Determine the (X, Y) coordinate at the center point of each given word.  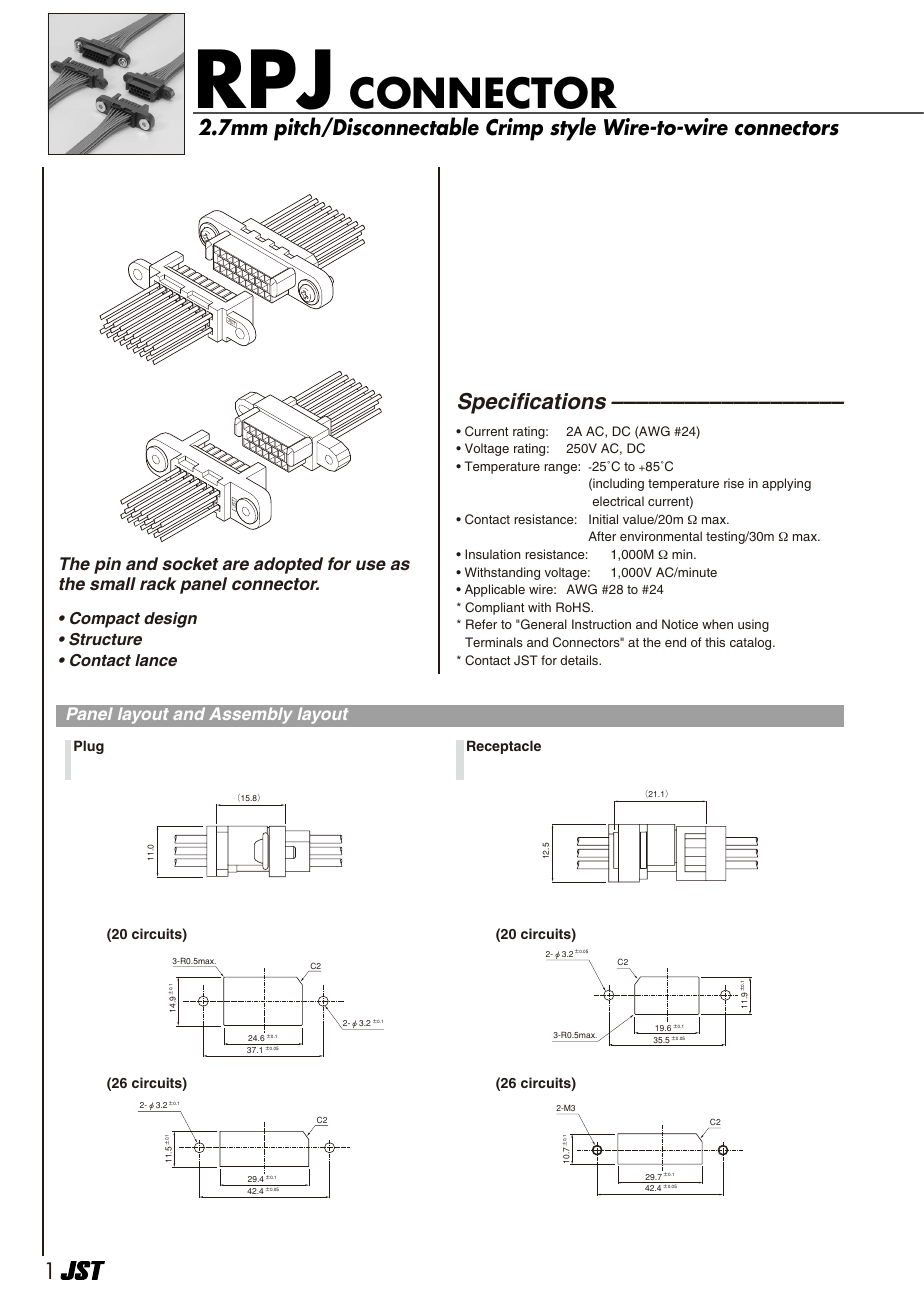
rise (734, 483)
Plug (89, 747)
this (715, 642)
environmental (661, 536)
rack (158, 584)
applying (786, 484)
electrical (618, 501)
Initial (603, 519)
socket (190, 564)
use (371, 565)
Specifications (532, 403)
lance (156, 660)
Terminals (494, 642)
